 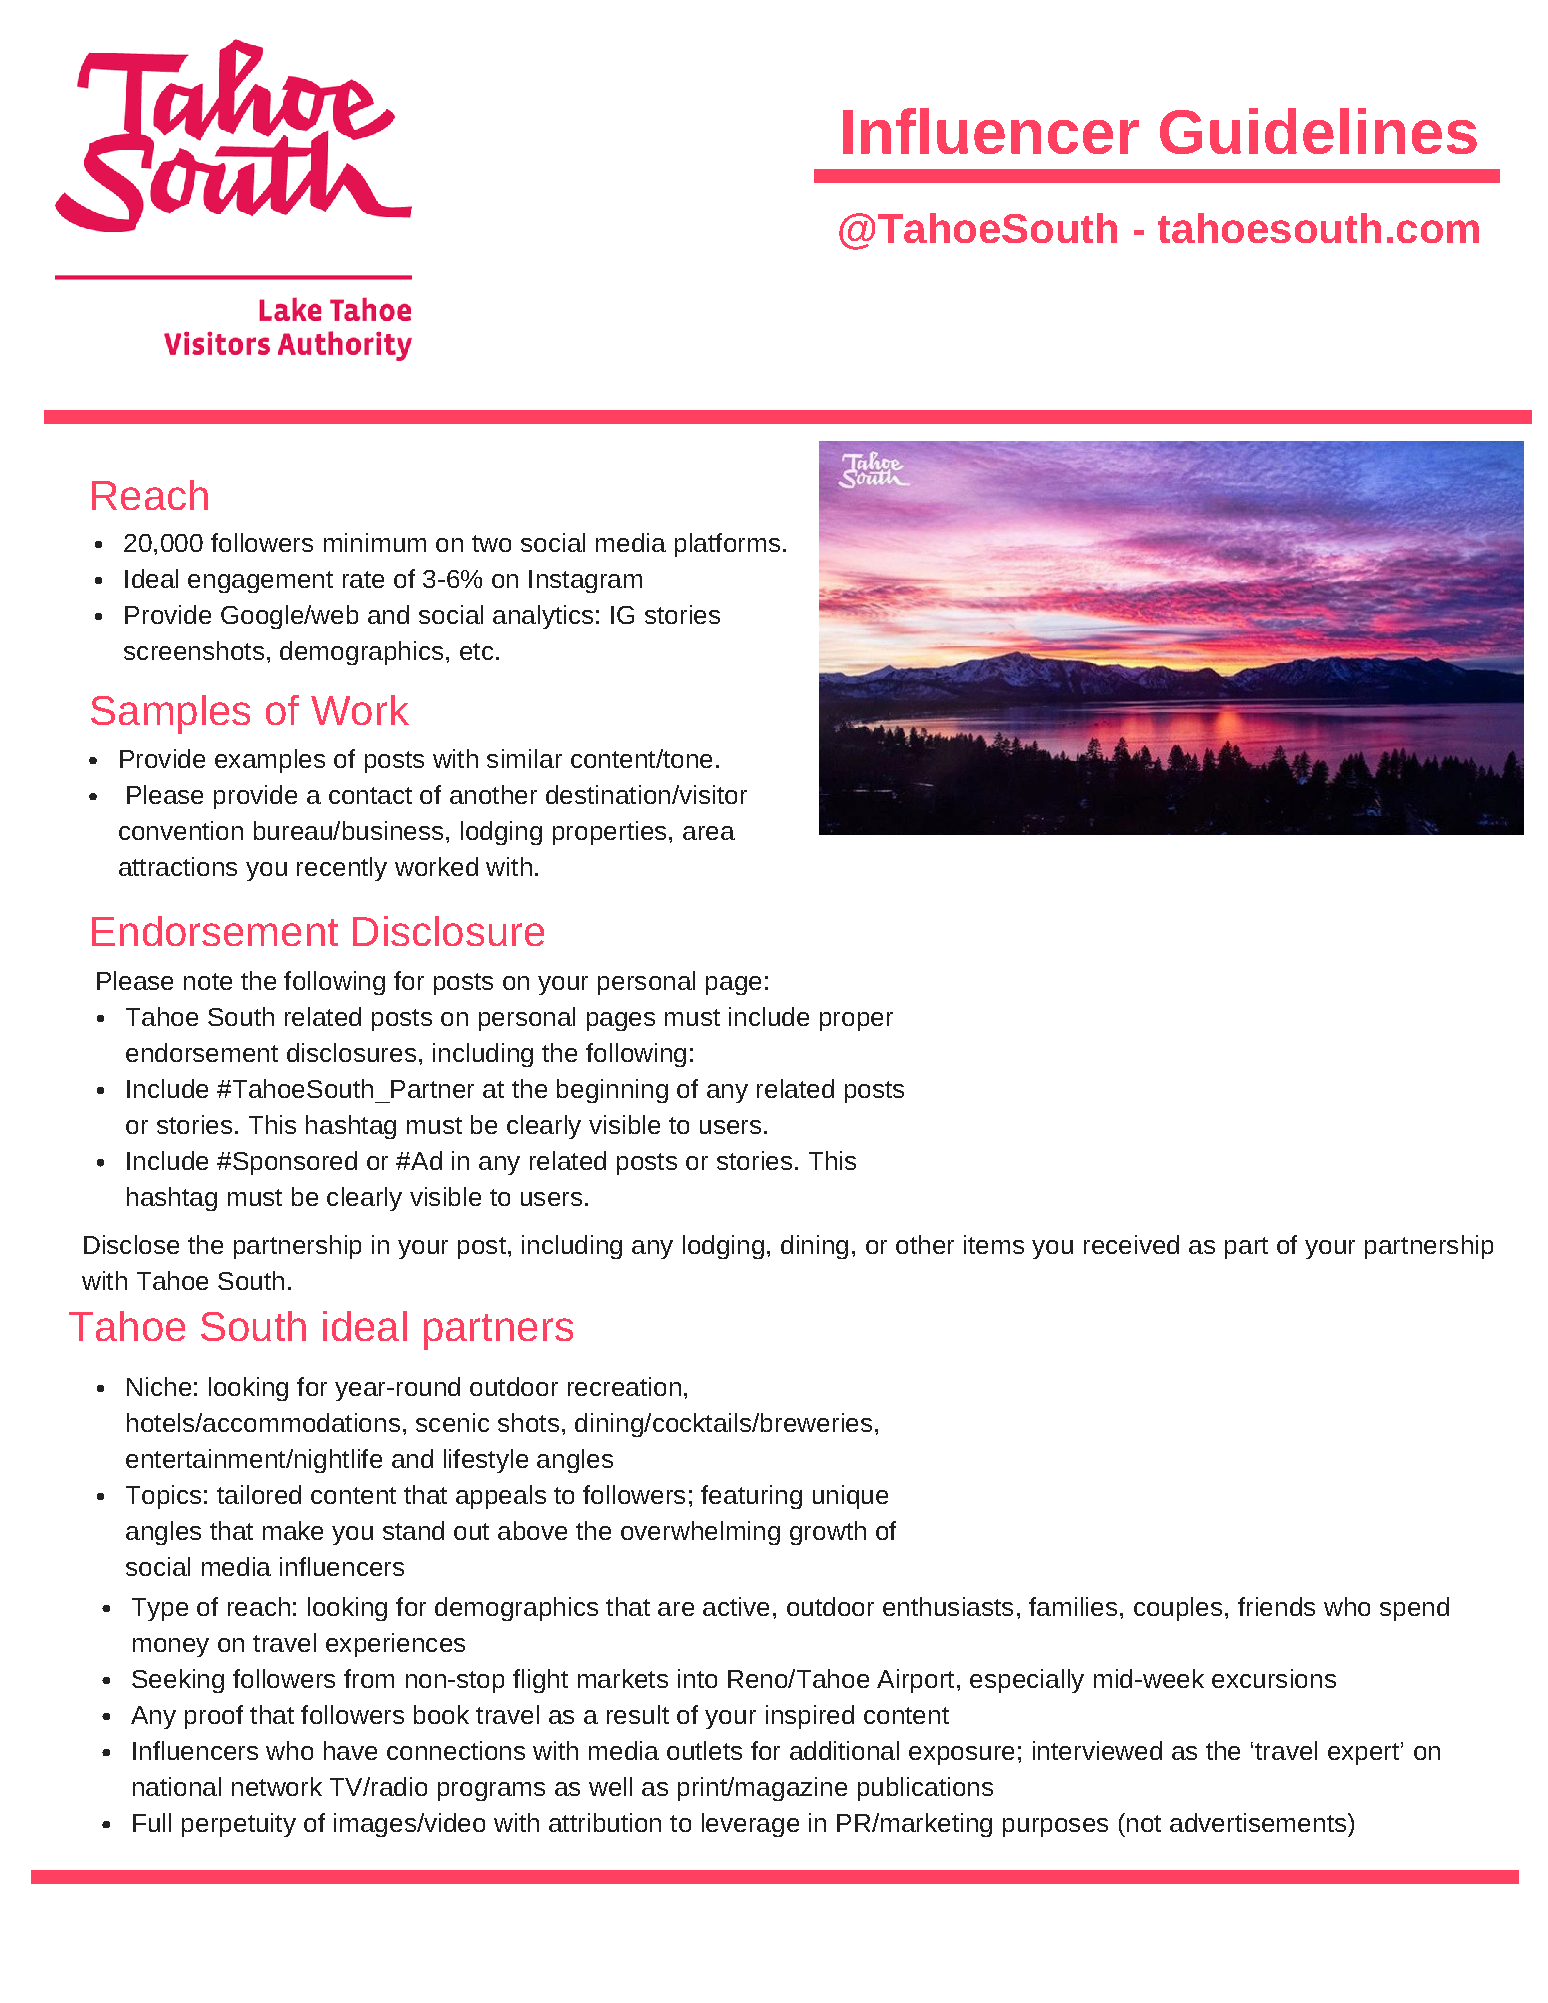 I want to click on platforms, so click(x=727, y=545).
